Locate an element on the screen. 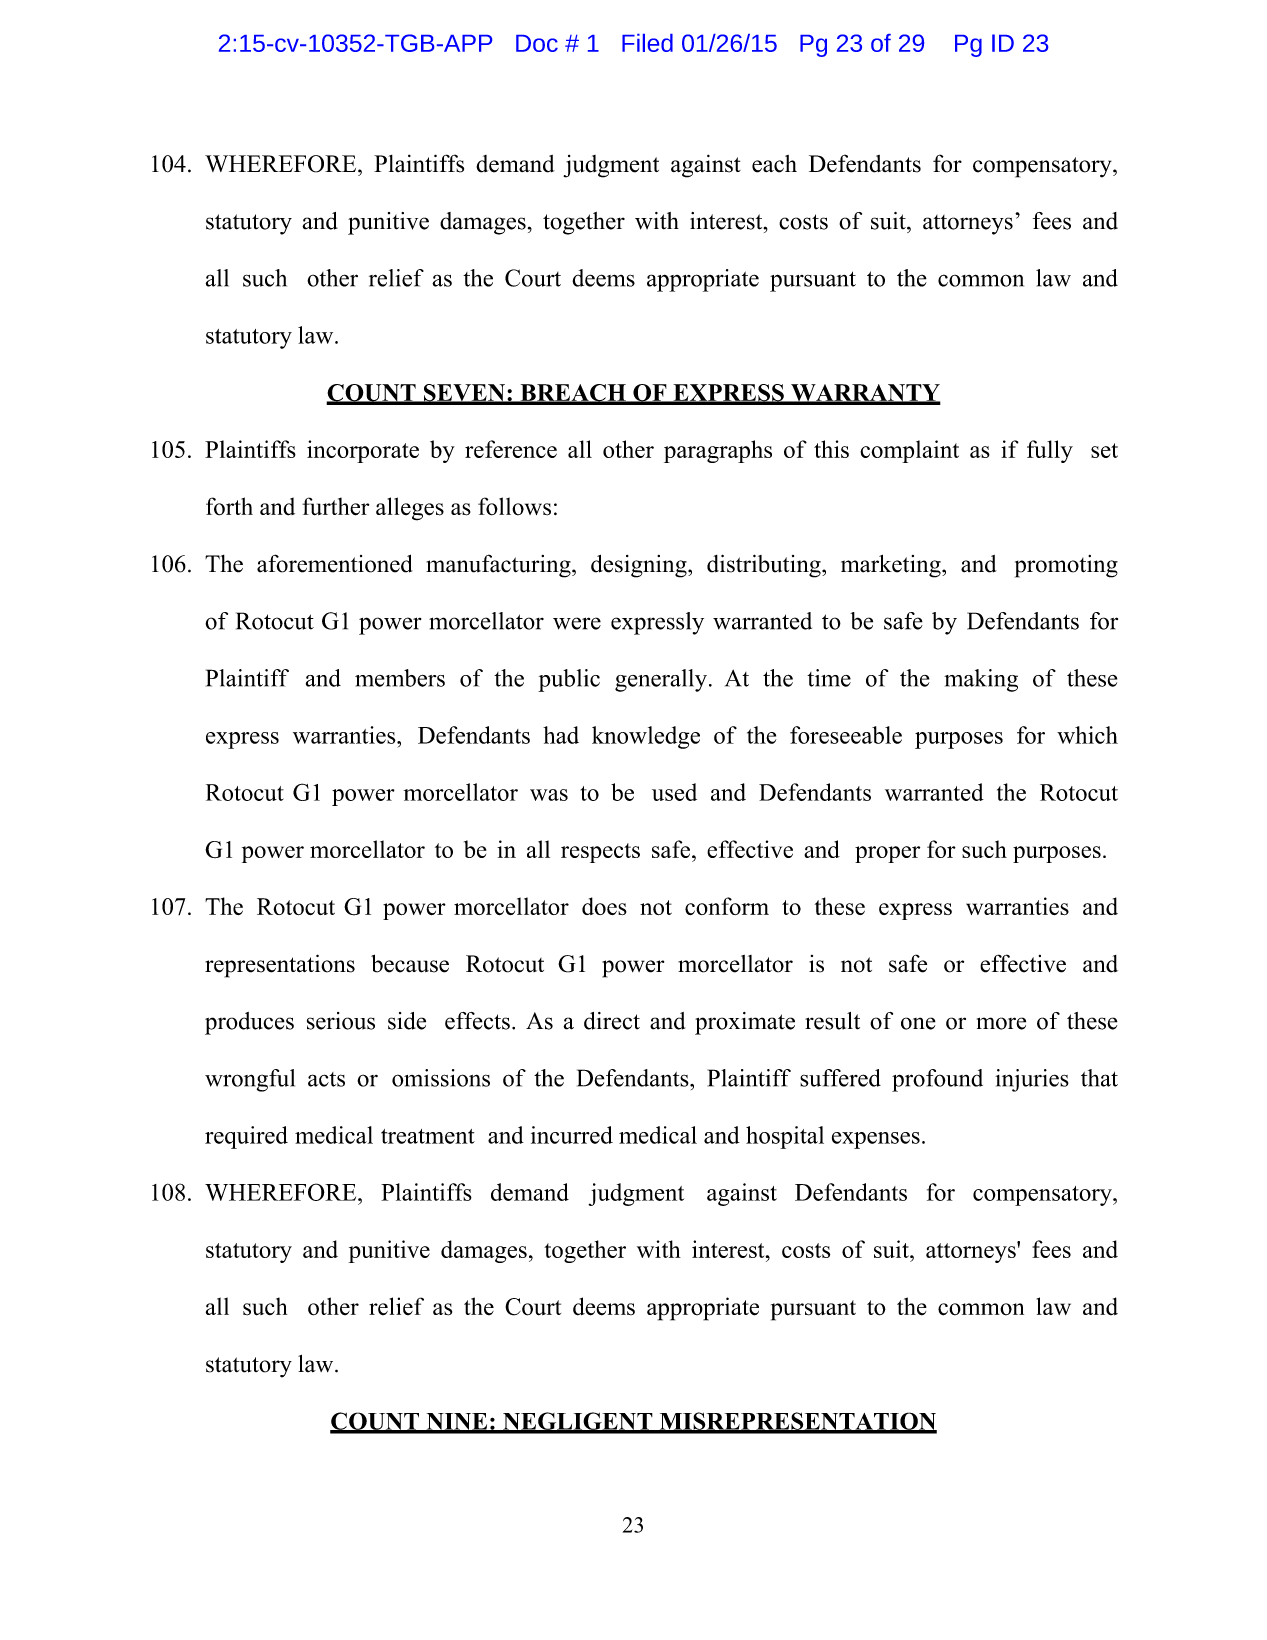 The height and width of the screenshot is (1640, 1267). Filed is located at coordinates (647, 43).
